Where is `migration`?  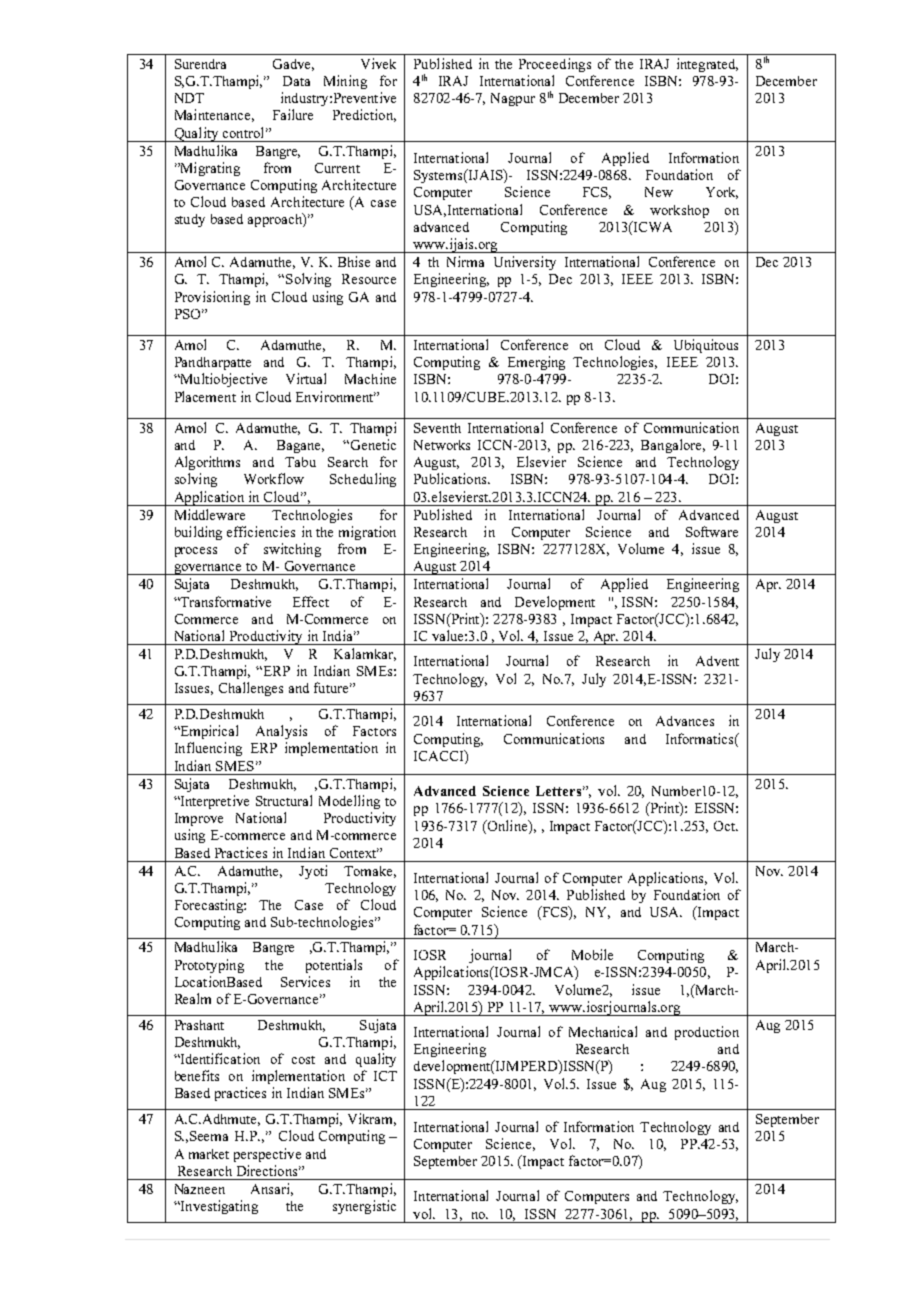 migration is located at coordinates (367, 533).
